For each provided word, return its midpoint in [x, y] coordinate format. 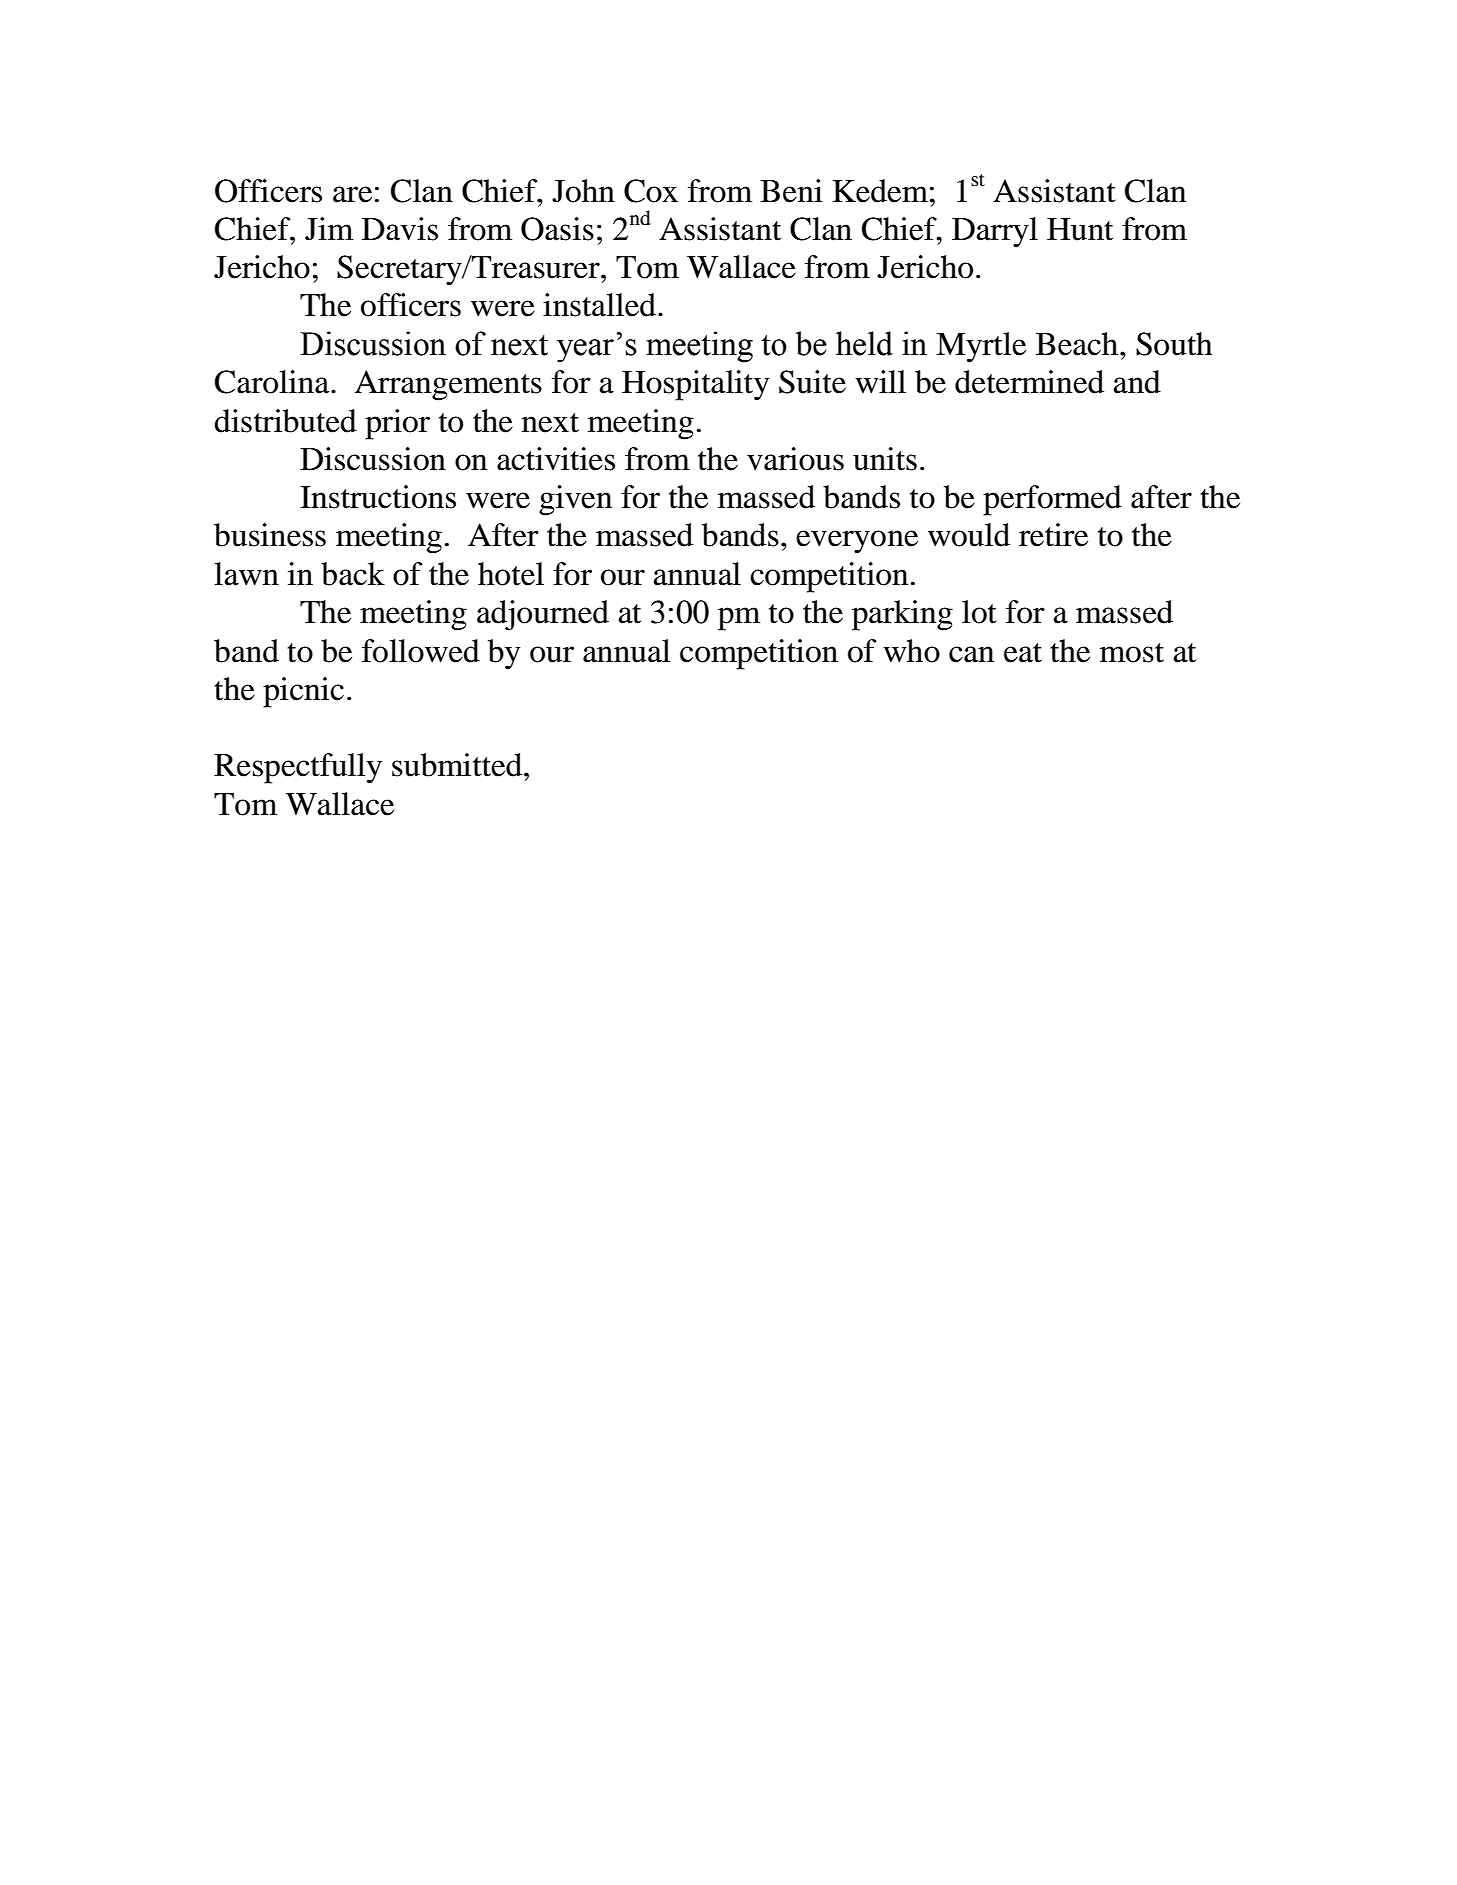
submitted [458, 765]
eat [1023, 653]
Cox [651, 191]
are [352, 194]
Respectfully [298, 768]
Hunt [1080, 229]
